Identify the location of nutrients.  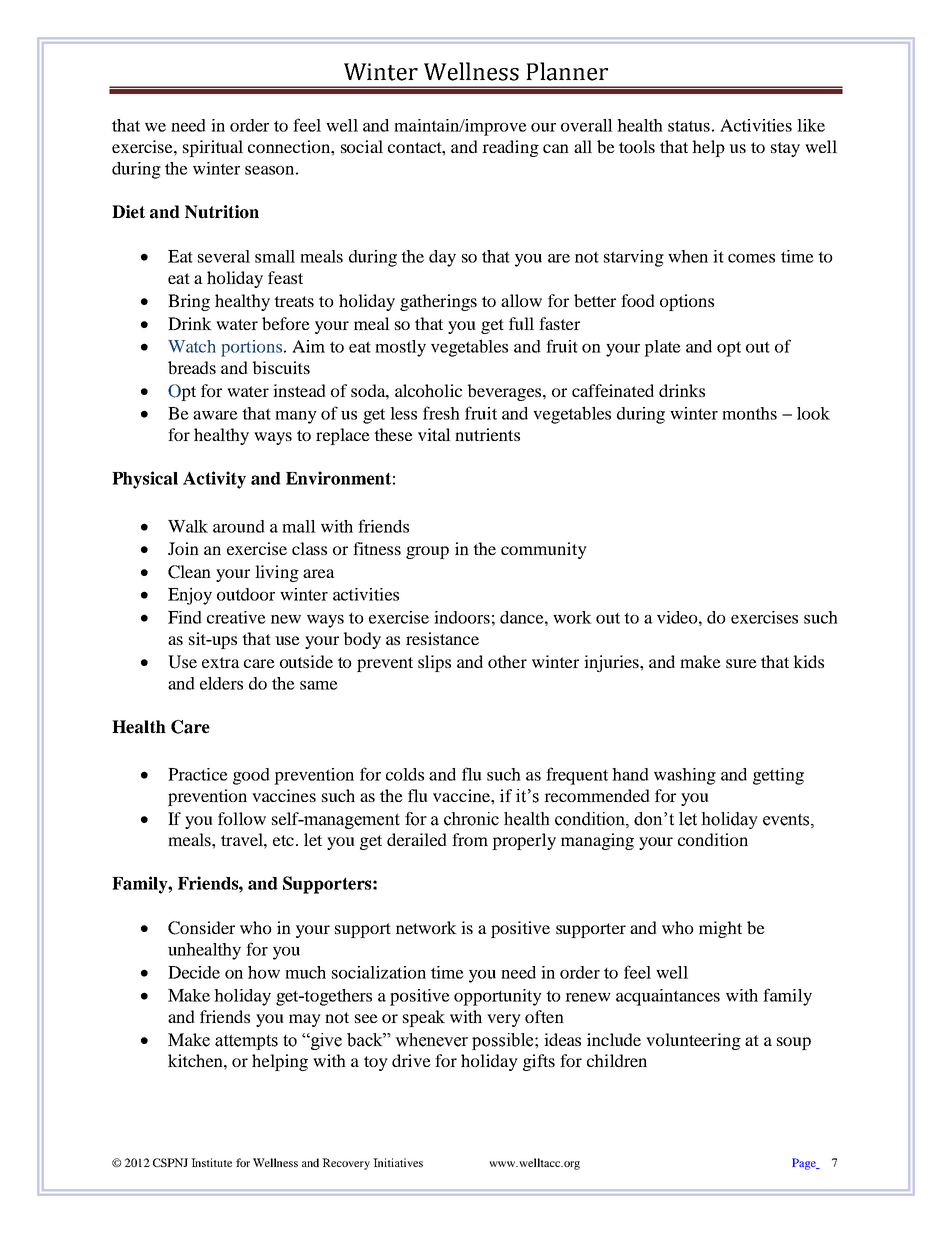
(487, 434).
